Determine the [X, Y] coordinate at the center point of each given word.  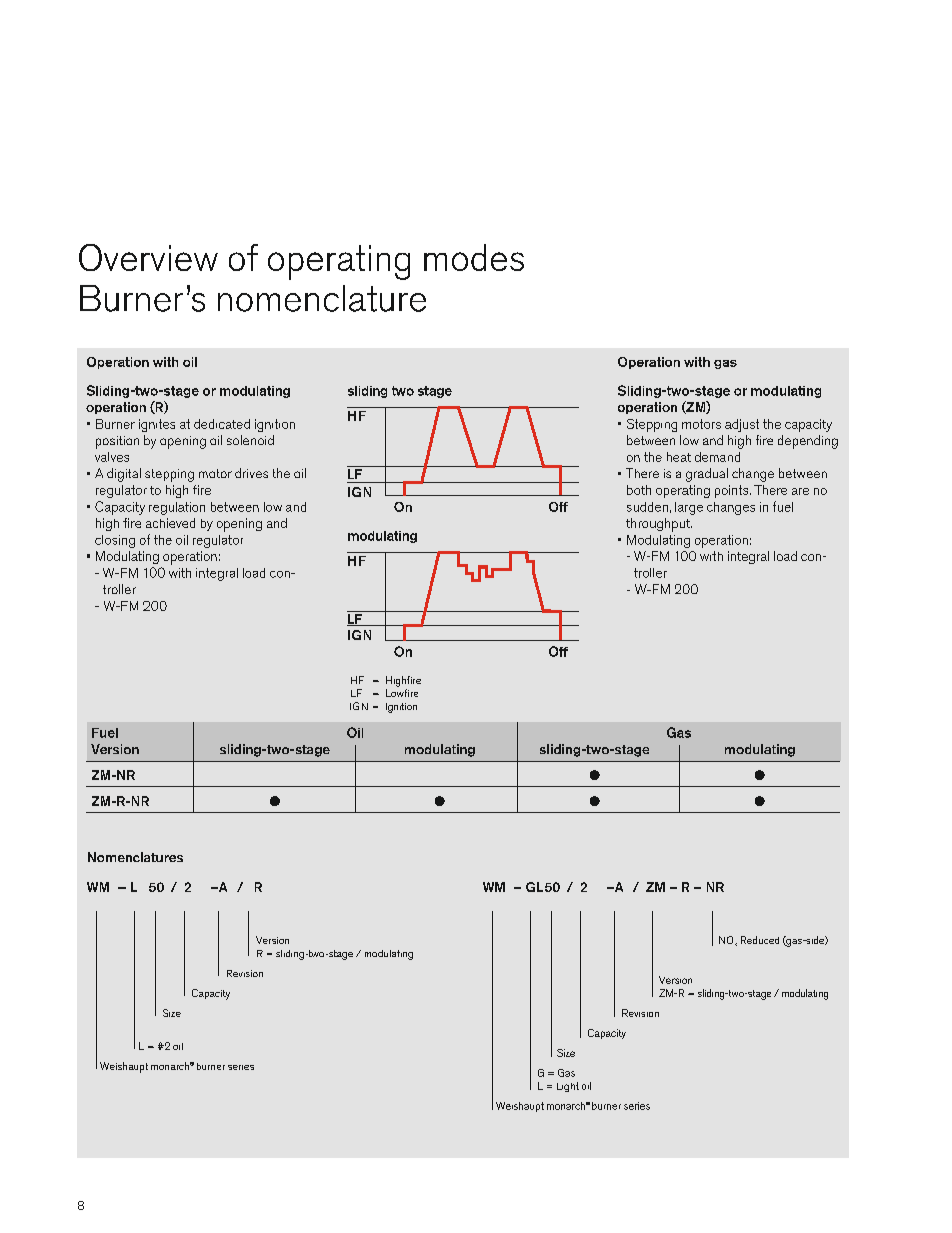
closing [115, 541]
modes [474, 257]
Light [568, 1087]
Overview [148, 257]
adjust [742, 425]
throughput [659, 525]
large [689, 508]
